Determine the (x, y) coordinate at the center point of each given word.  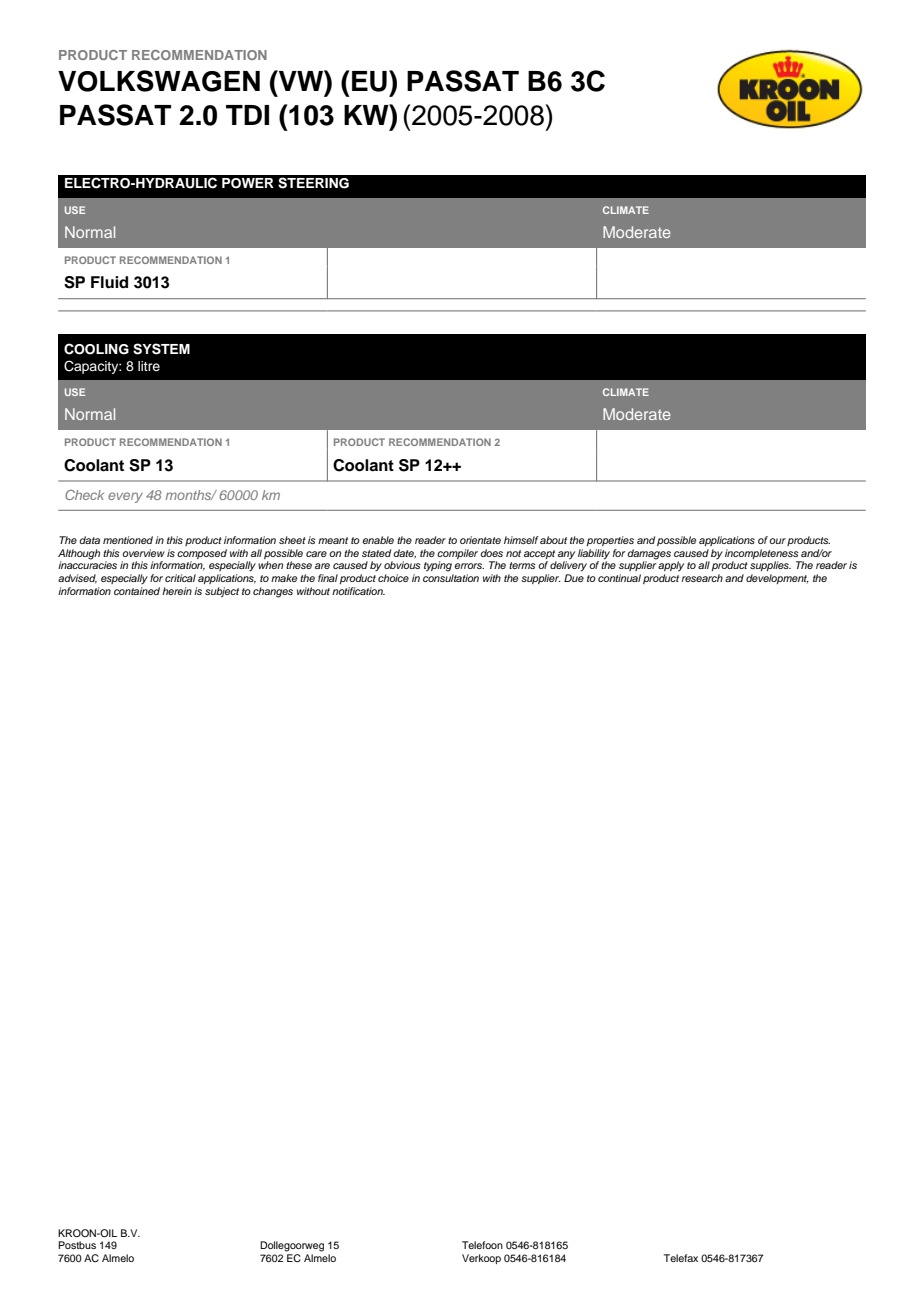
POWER (248, 183)
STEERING (313, 183)
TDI (247, 115)
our (777, 541)
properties (610, 541)
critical (180, 578)
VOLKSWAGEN (159, 81)
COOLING (96, 349)
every (125, 497)
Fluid (109, 282)
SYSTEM (161, 349)
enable (378, 540)
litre (149, 366)
